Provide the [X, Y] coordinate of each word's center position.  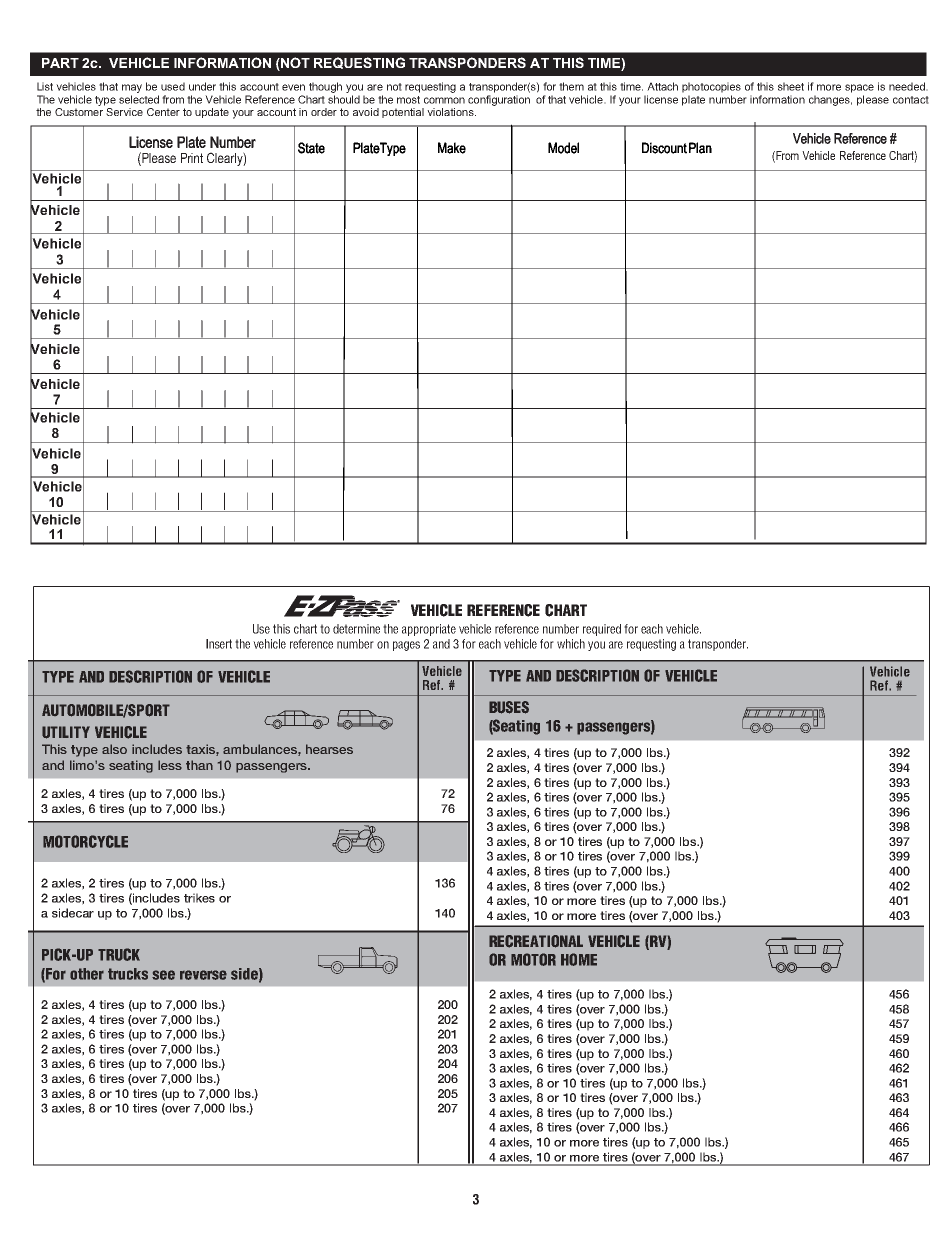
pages [406, 646]
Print [192, 158]
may [132, 88]
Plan [700, 148]
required [602, 630]
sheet [791, 86]
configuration [499, 100]
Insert [219, 644]
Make [452, 148]
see [163, 975]
